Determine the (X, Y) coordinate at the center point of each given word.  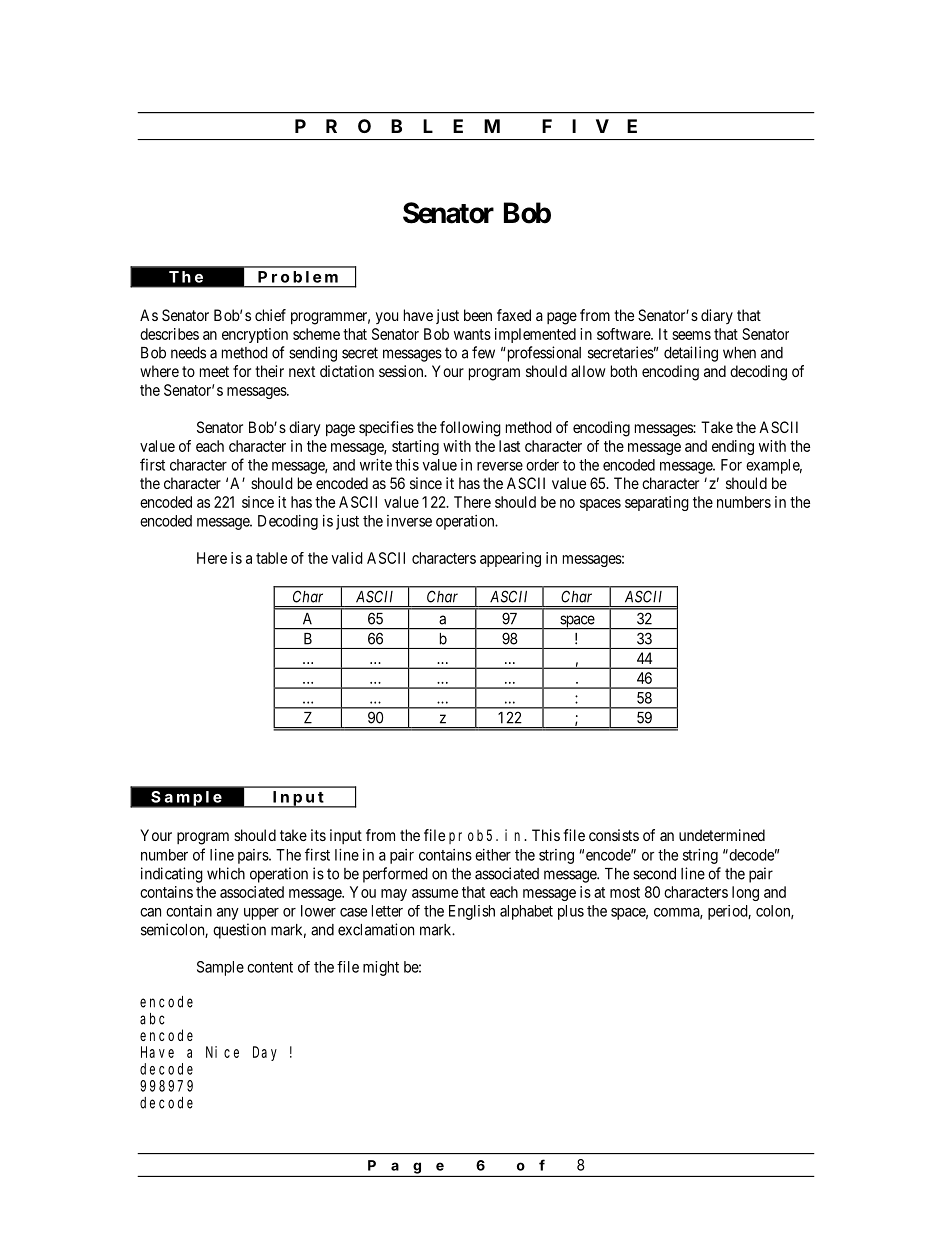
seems (691, 335)
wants (472, 334)
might (381, 968)
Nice (222, 1052)
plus (571, 912)
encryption (255, 335)
